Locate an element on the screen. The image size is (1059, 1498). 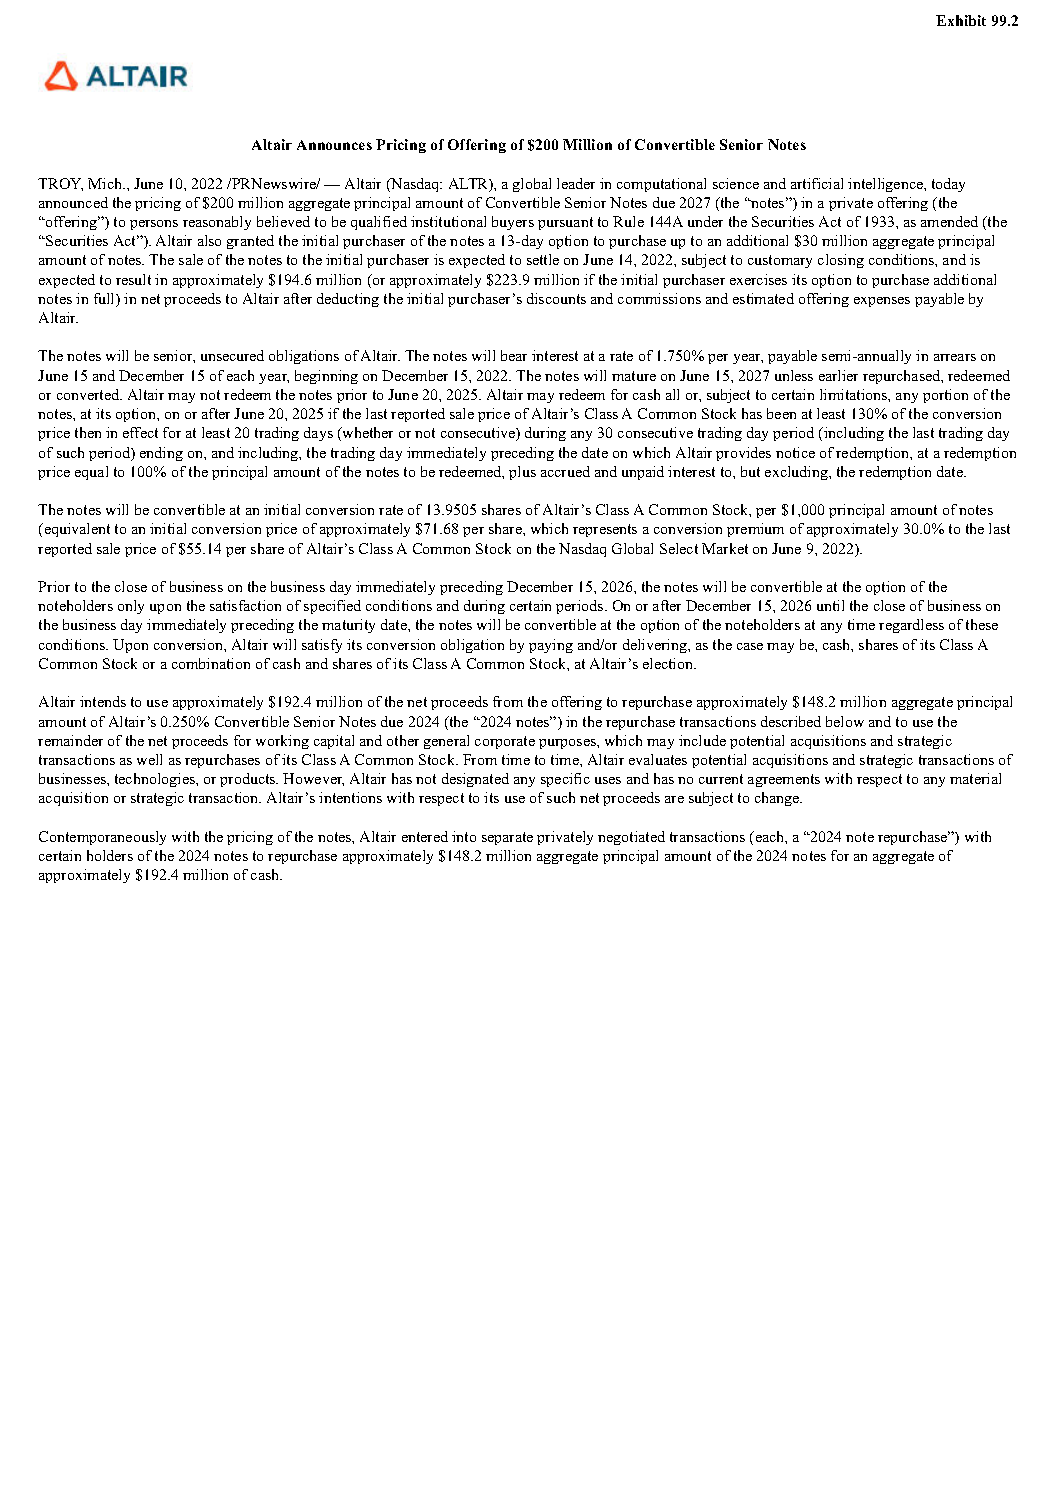
into is located at coordinates (464, 836).
